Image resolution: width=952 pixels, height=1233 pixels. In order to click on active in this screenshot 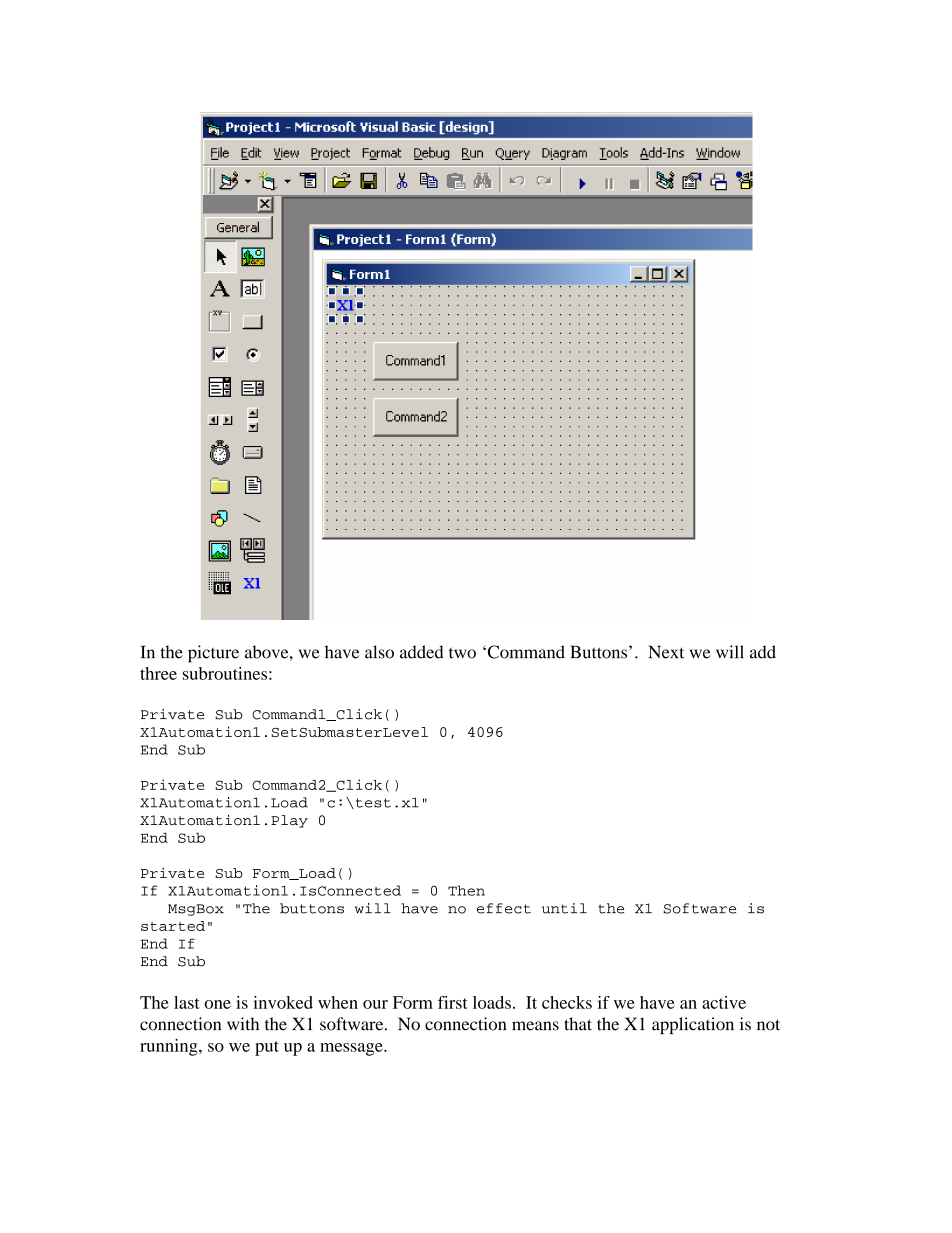, I will do `click(724, 1002)`.
